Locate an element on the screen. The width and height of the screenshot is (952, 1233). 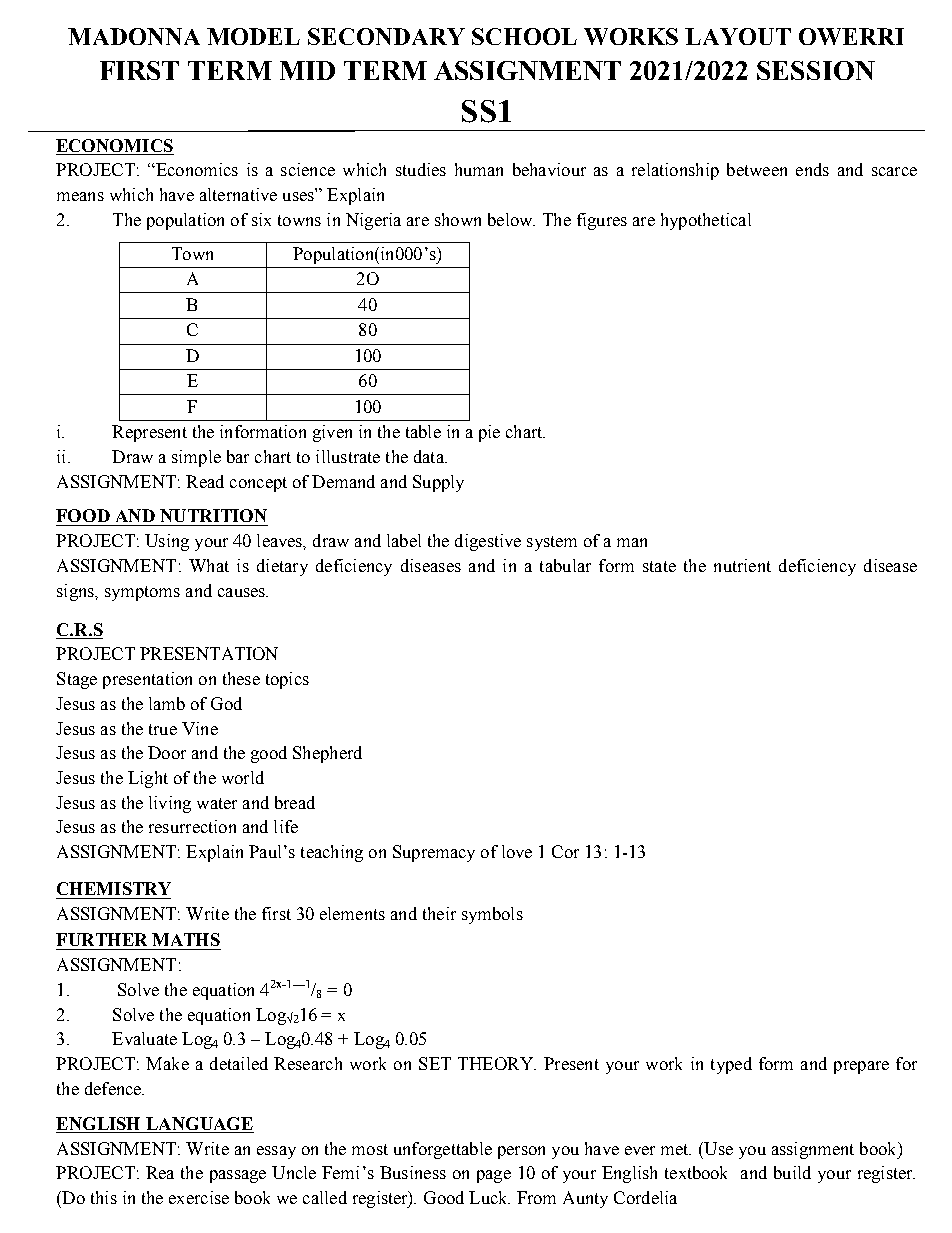
nutrient is located at coordinates (742, 565).
